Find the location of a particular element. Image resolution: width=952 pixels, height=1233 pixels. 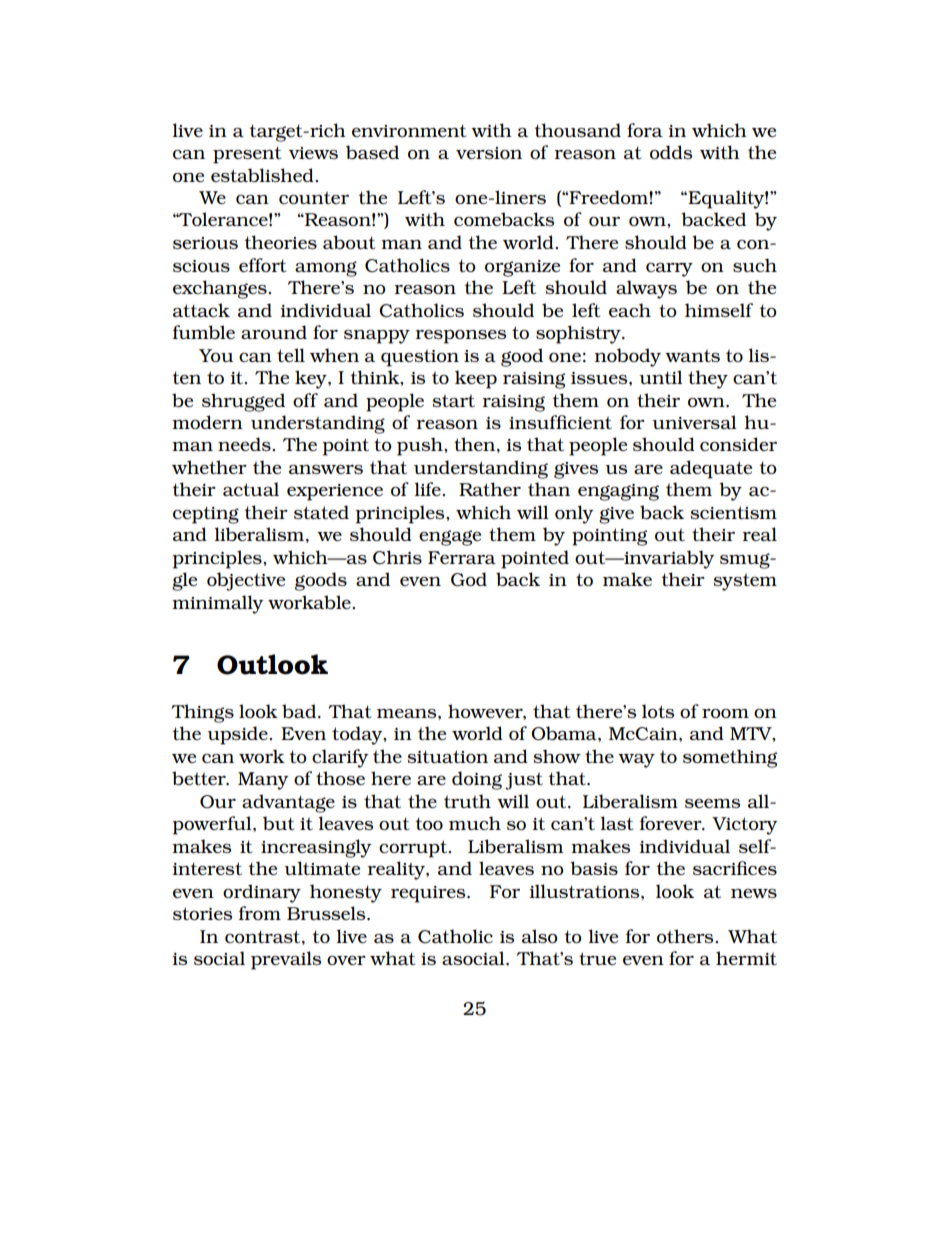

version is located at coordinates (489, 153).
